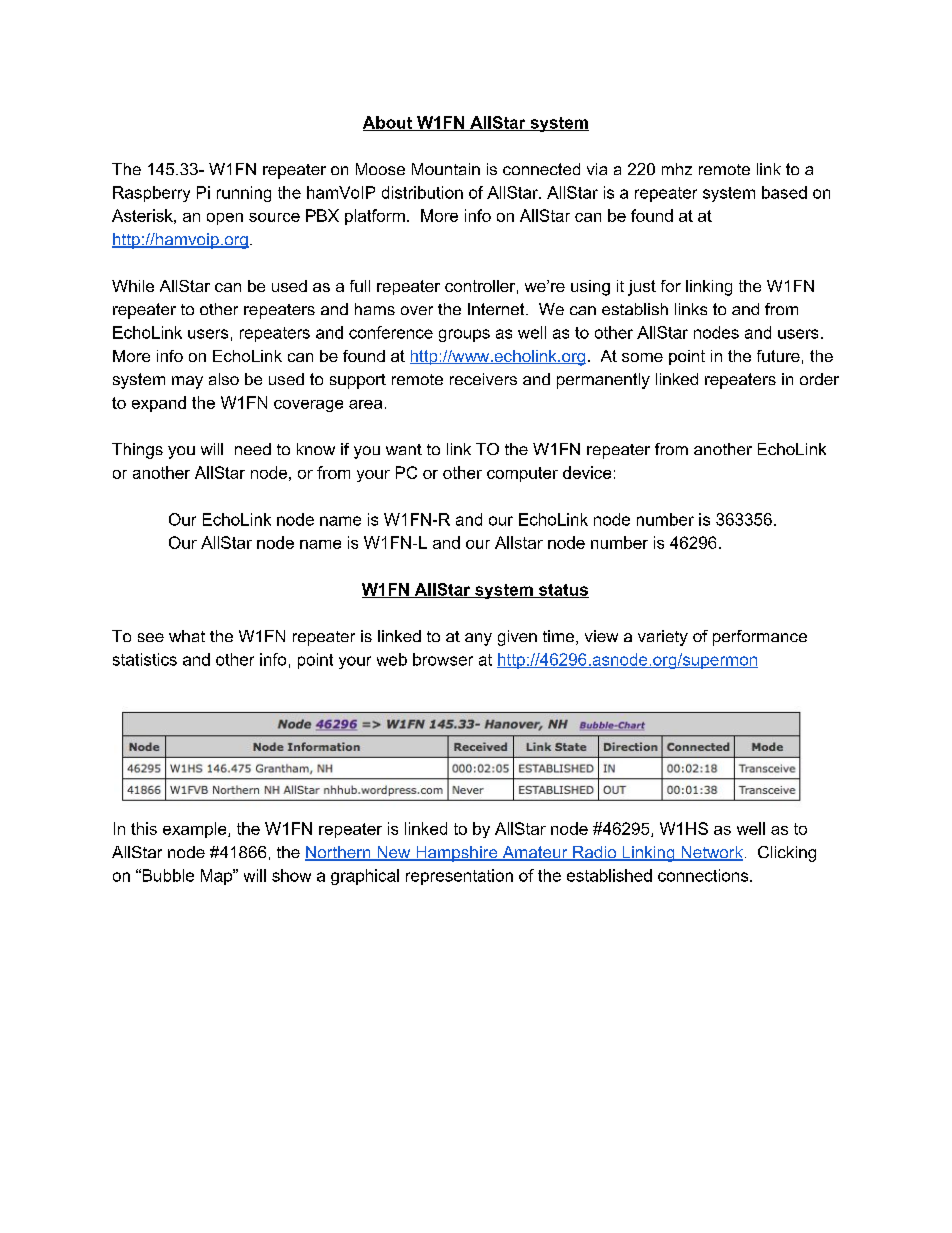 The image size is (952, 1233). Describe the element at coordinates (457, 854) in the screenshot. I see `Hampshire` at that location.
